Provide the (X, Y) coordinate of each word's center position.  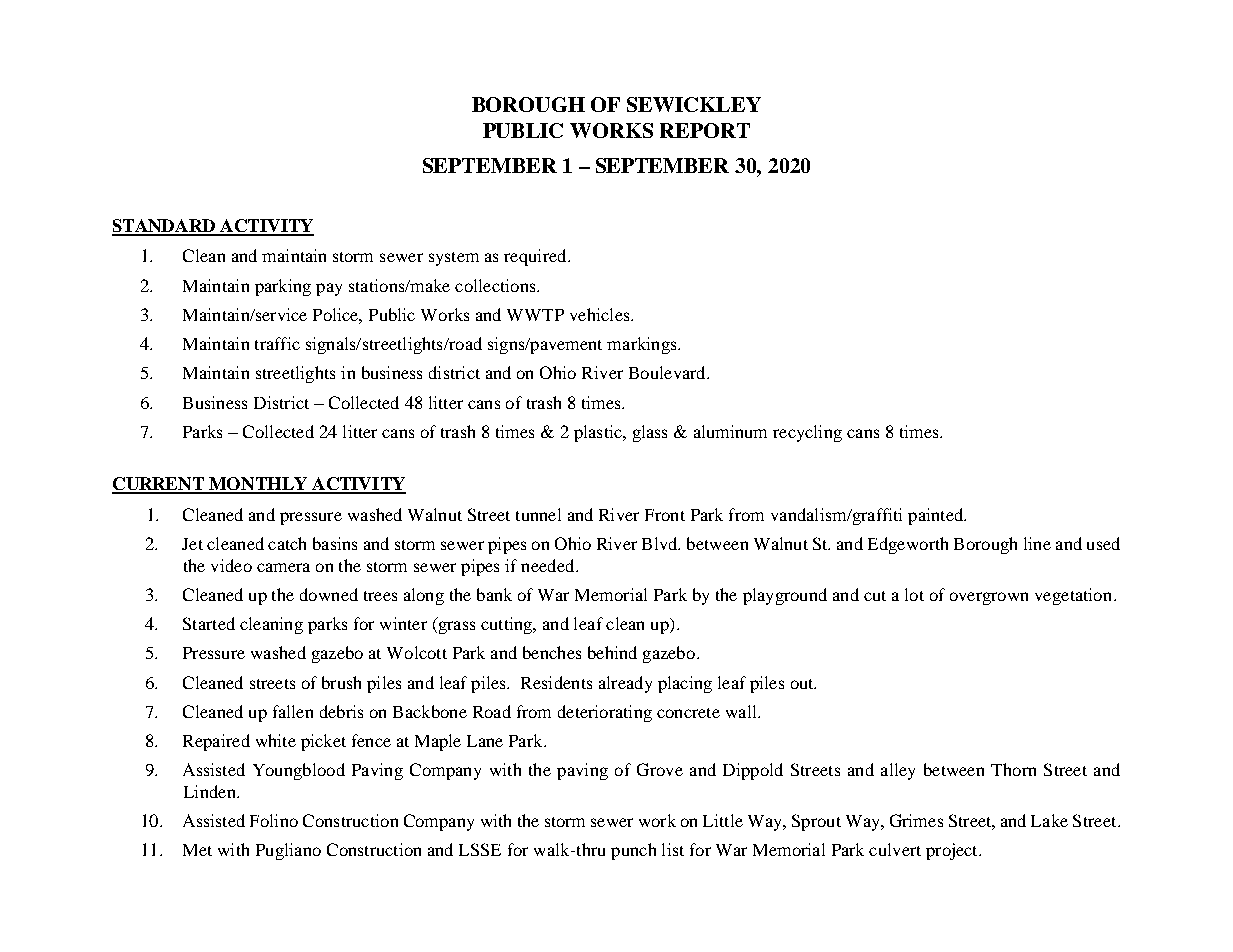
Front (665, 515)
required (536, 257)
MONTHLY (258, 485)
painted (937, 516)
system (454, 259)
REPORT (705, 130)
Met (197, 850)
